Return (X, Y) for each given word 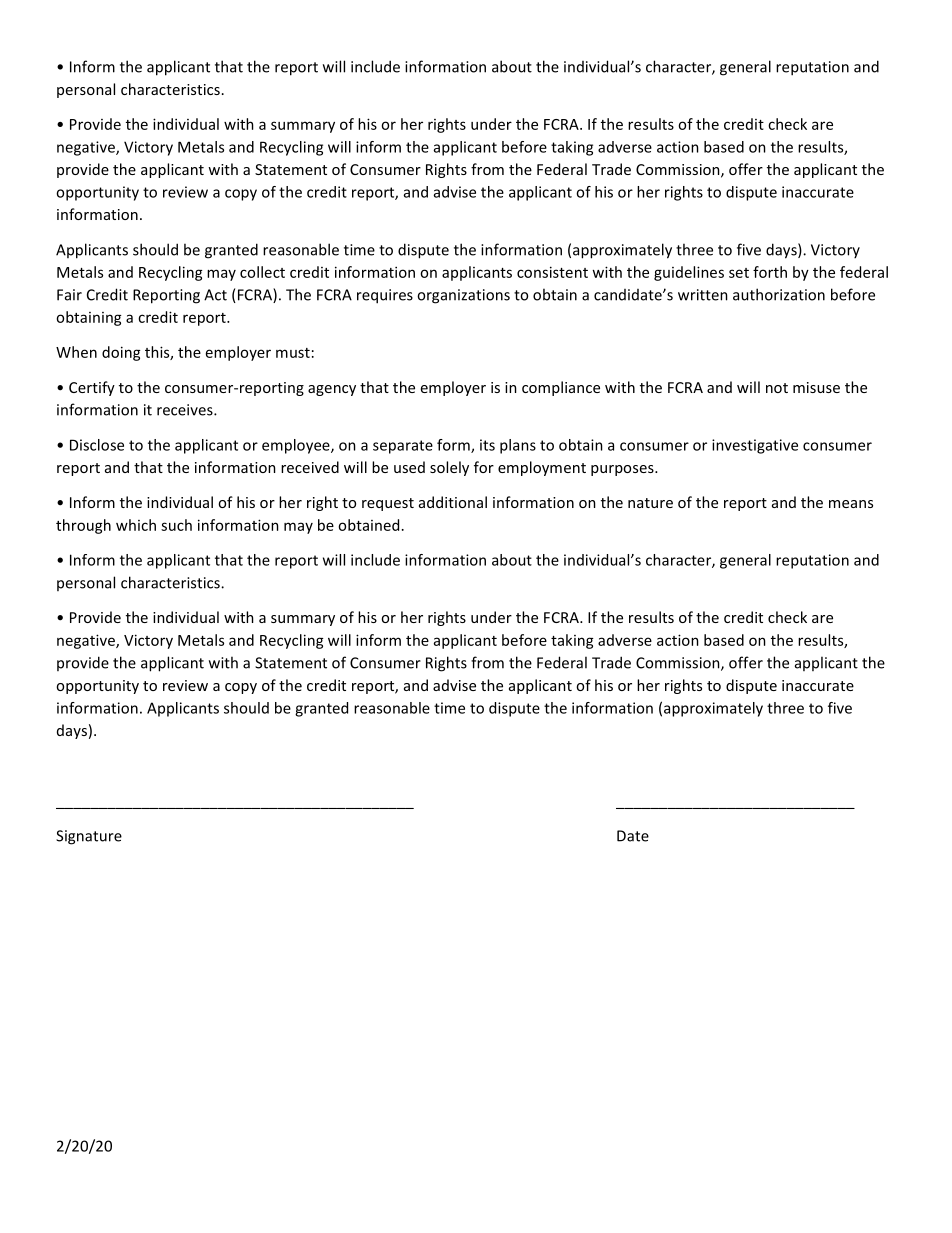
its (487, 445)
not (777, 388)
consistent (552, 272)
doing (121, 353)
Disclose (97, 445)
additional (453, 502)
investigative (755, 446)
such (176, 525)
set (739, 273)
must (293, 353)
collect (262, 272)
